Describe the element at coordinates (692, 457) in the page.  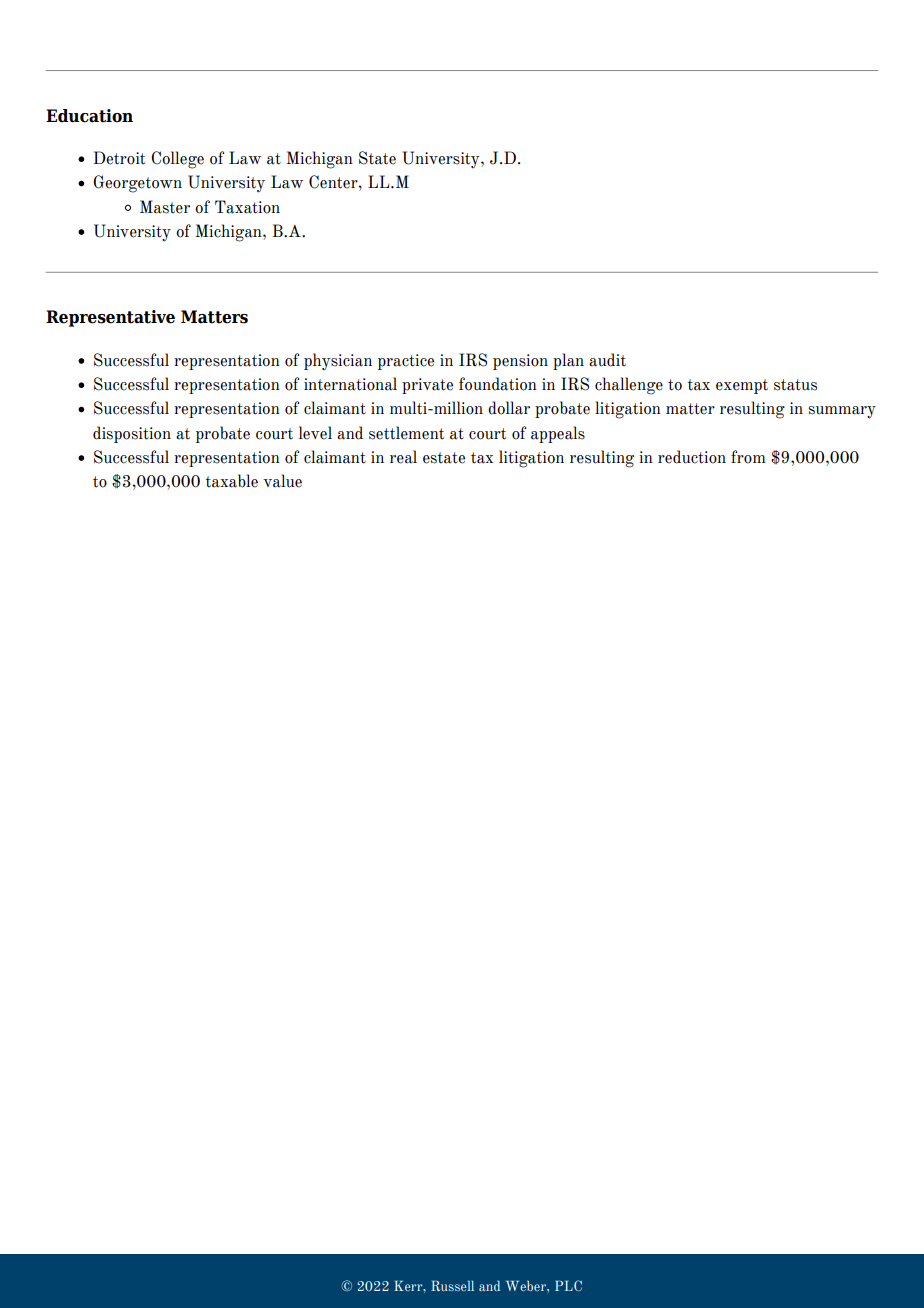
I see `reduction` at that location.
